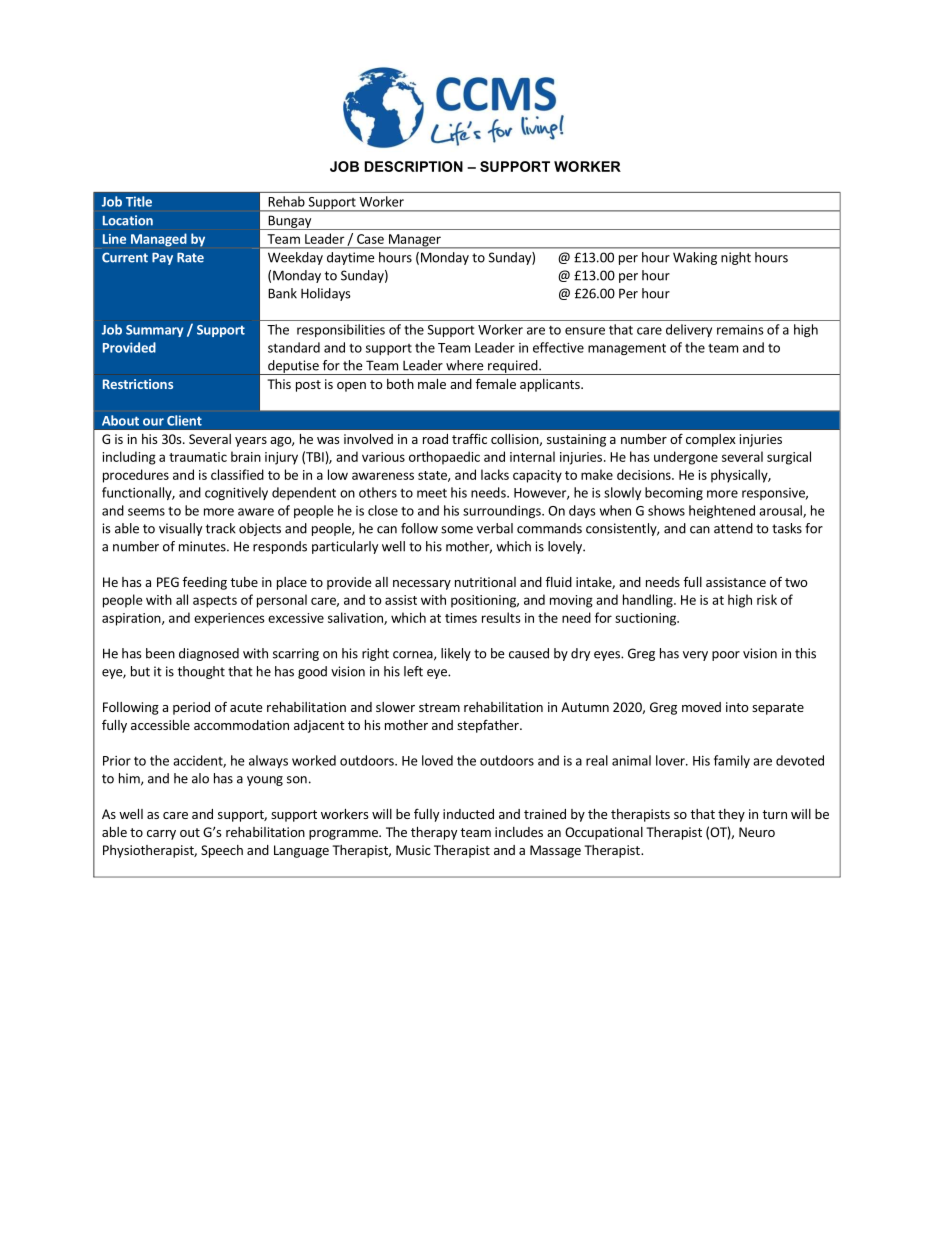  I want to click on DESCRIPTION, so click(413, 166).
